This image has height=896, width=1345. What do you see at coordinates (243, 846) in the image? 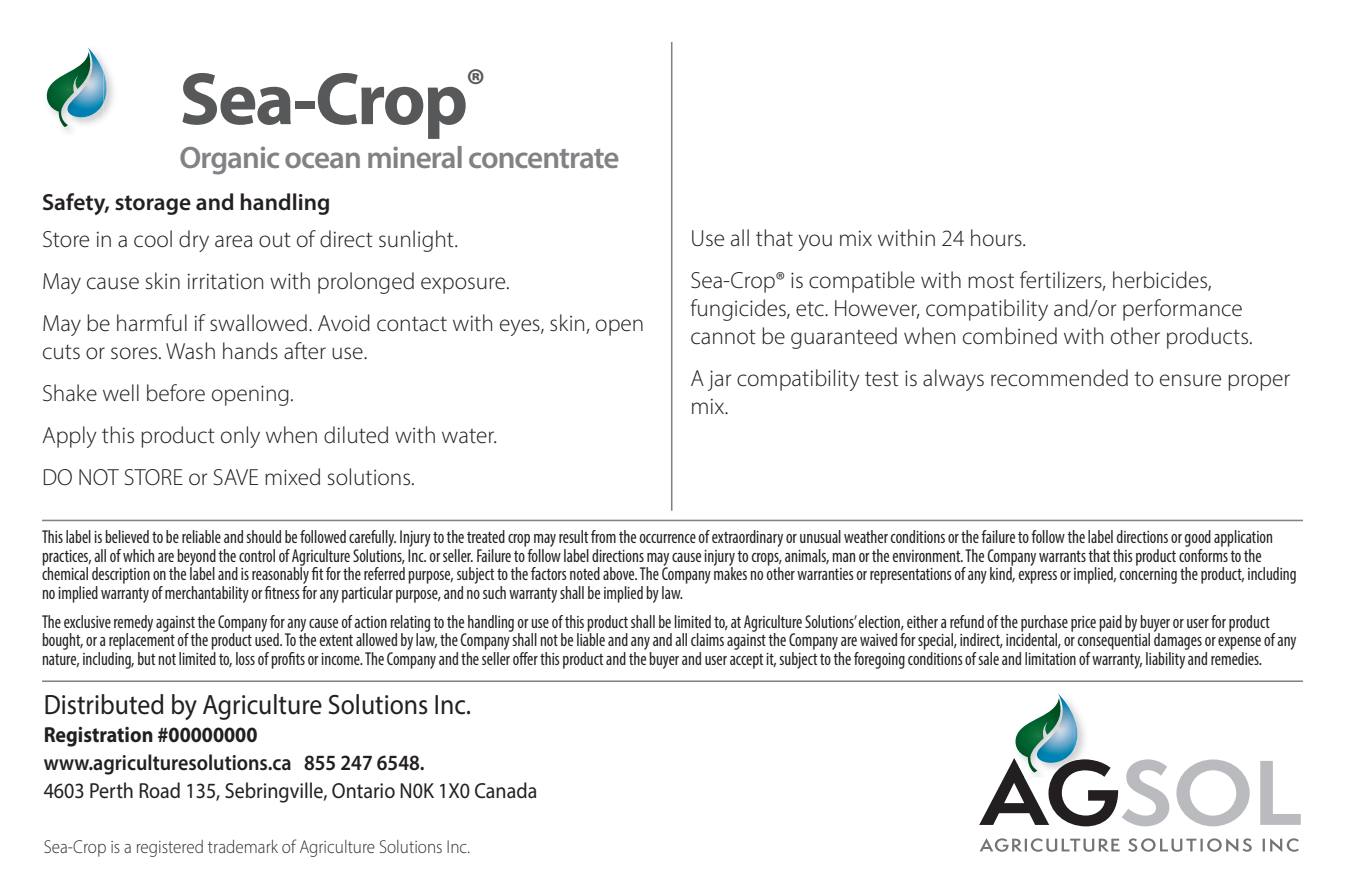
I see `trademark` at bounding box center [243, 846].
